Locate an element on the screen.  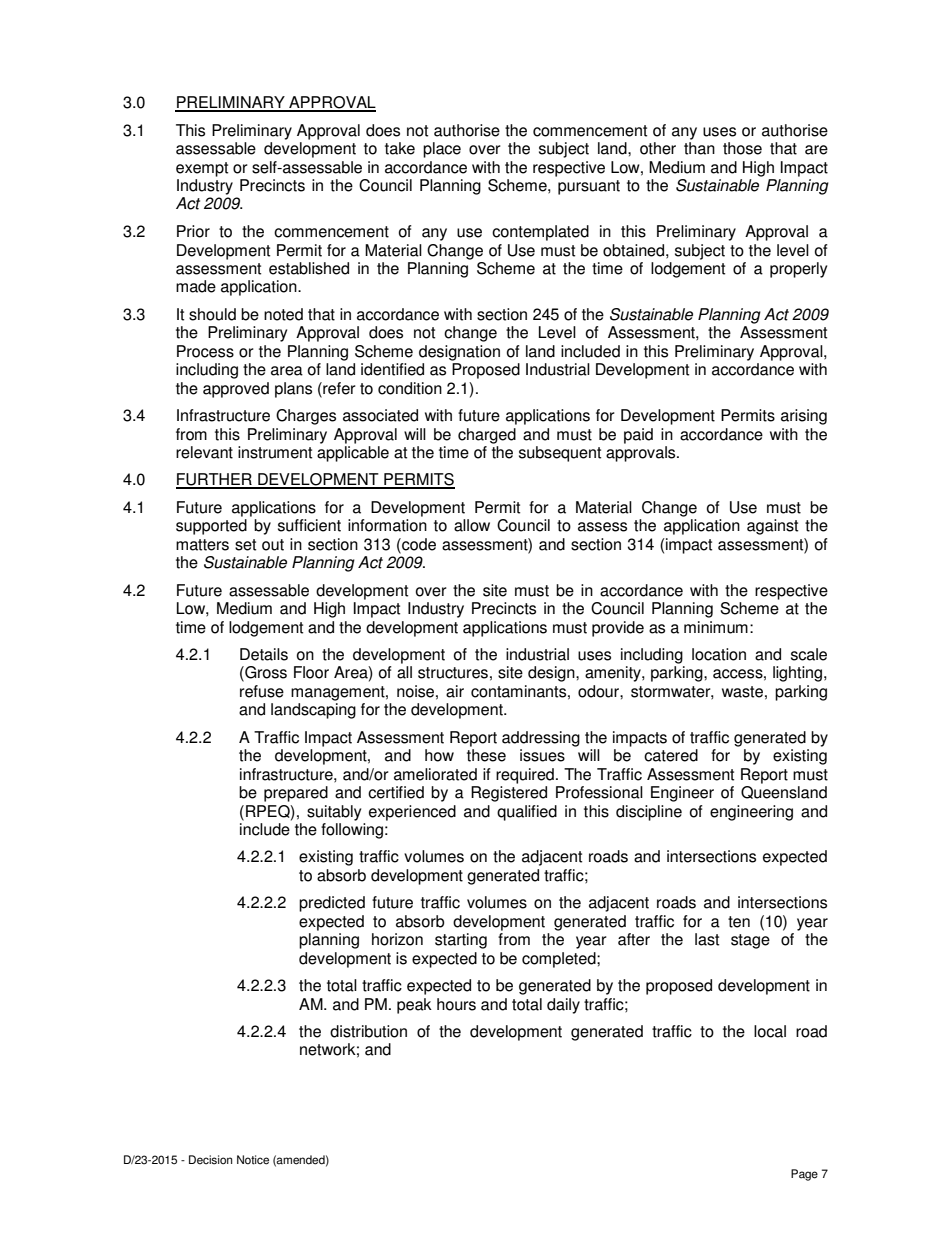
allow is located at coordinates (472, 525).
